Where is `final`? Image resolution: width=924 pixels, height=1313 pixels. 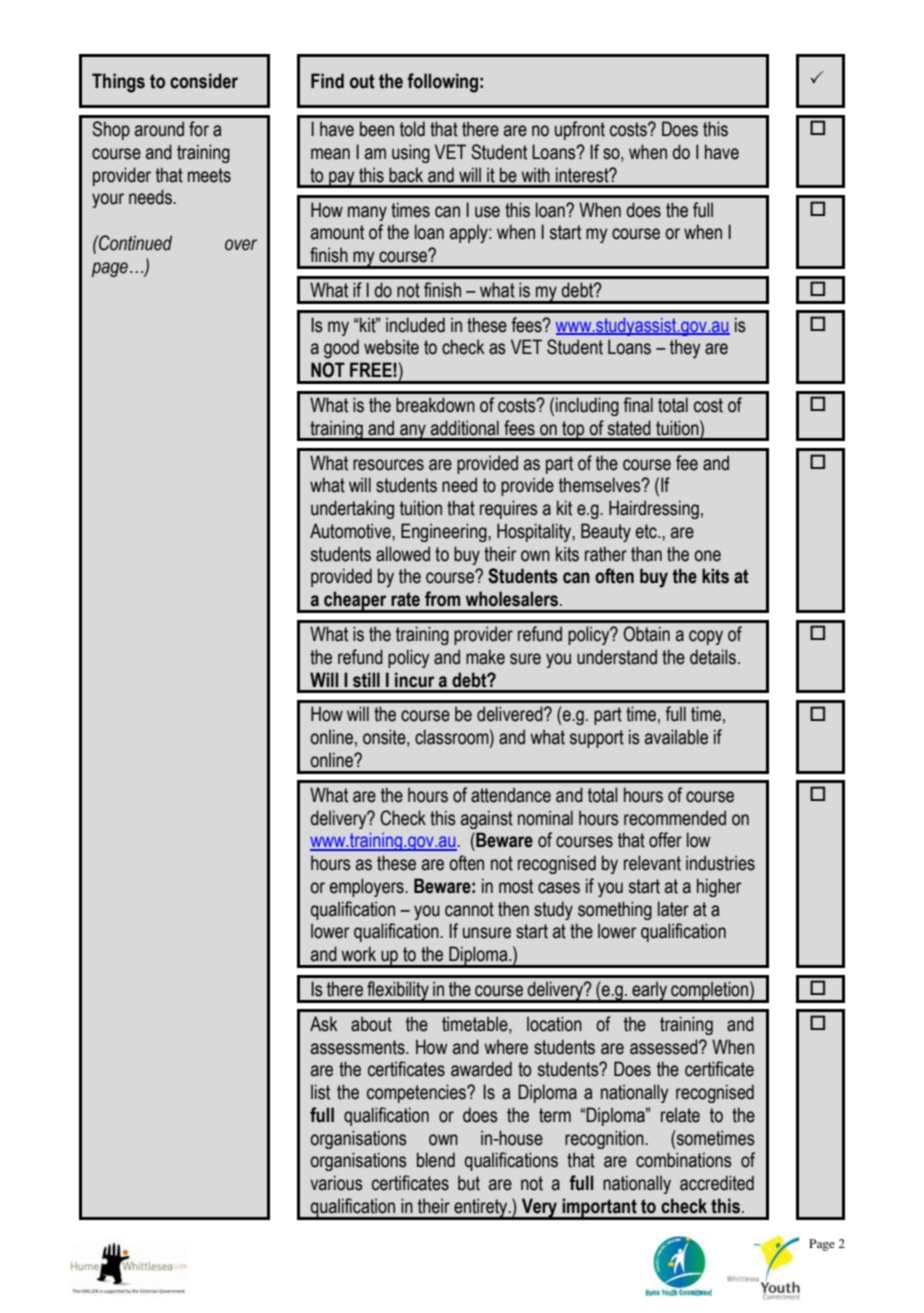
final is located at coordinates (638, 405).
